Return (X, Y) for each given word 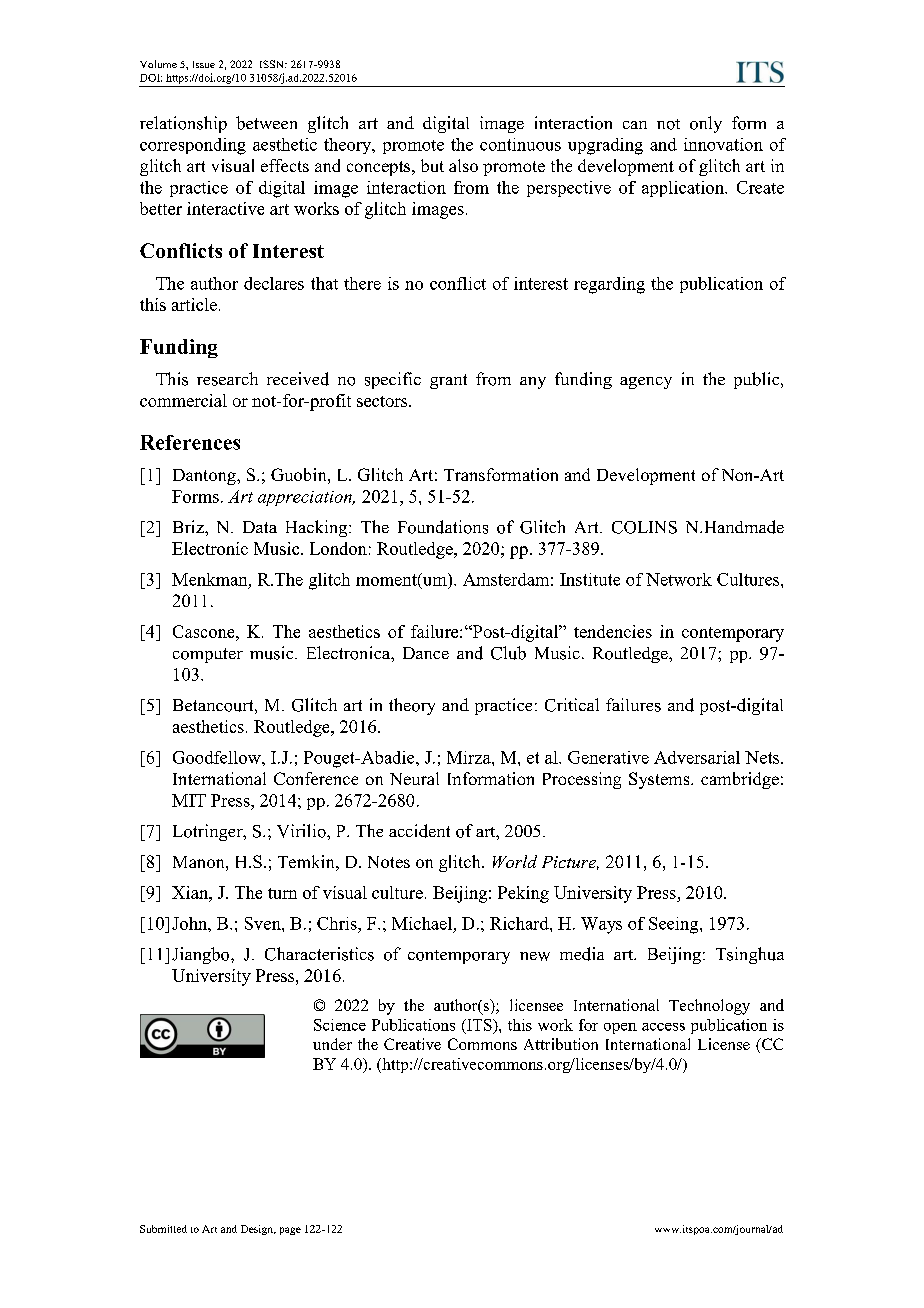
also (463, 165)
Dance (426, 653)
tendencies (613, 631)
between (266, 123)
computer (208, 655)
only (706, 124)
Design (258, 1230)
